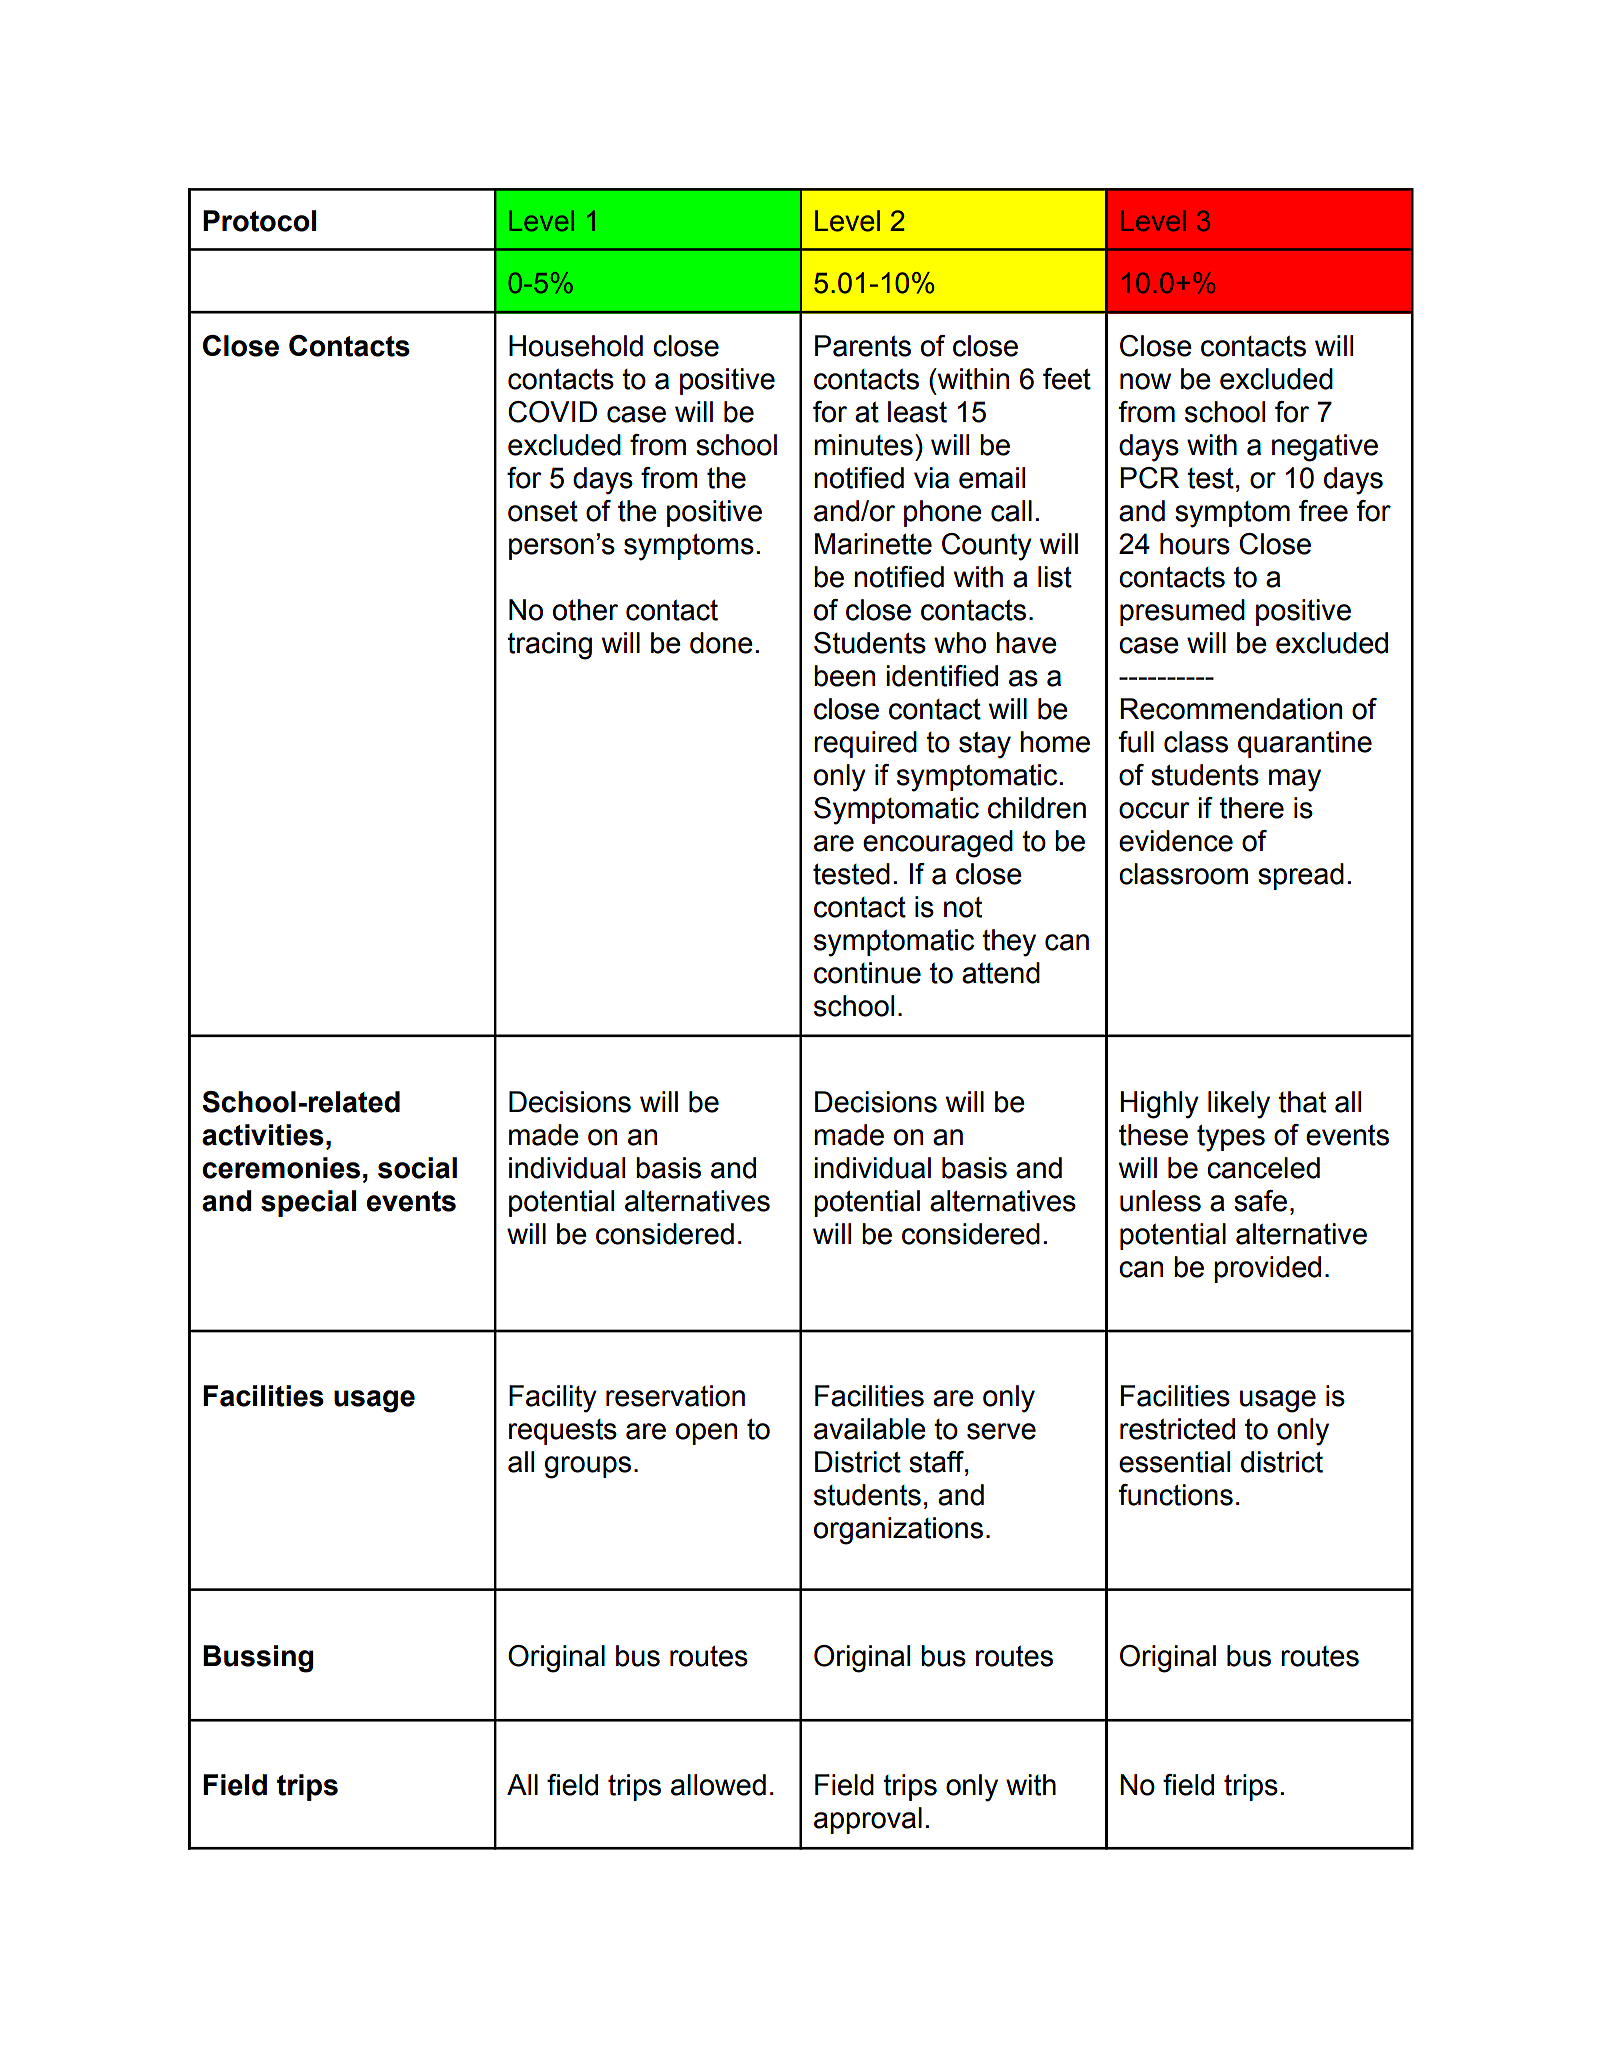 The width and height of the screenshot is (1599, 2069). I want to click on activities, so click(263, 1135).
